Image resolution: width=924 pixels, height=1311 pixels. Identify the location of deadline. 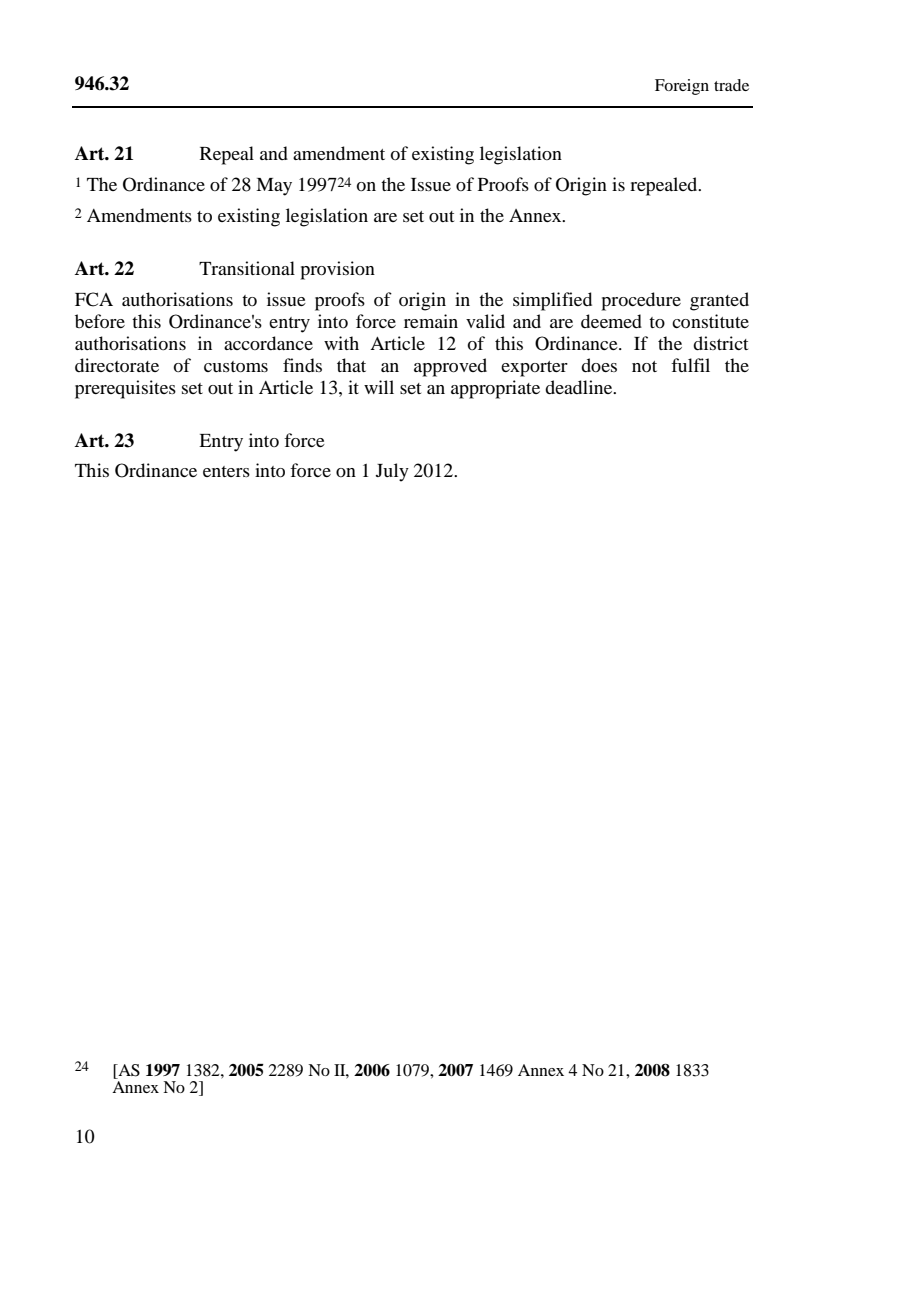
(580, 387).
